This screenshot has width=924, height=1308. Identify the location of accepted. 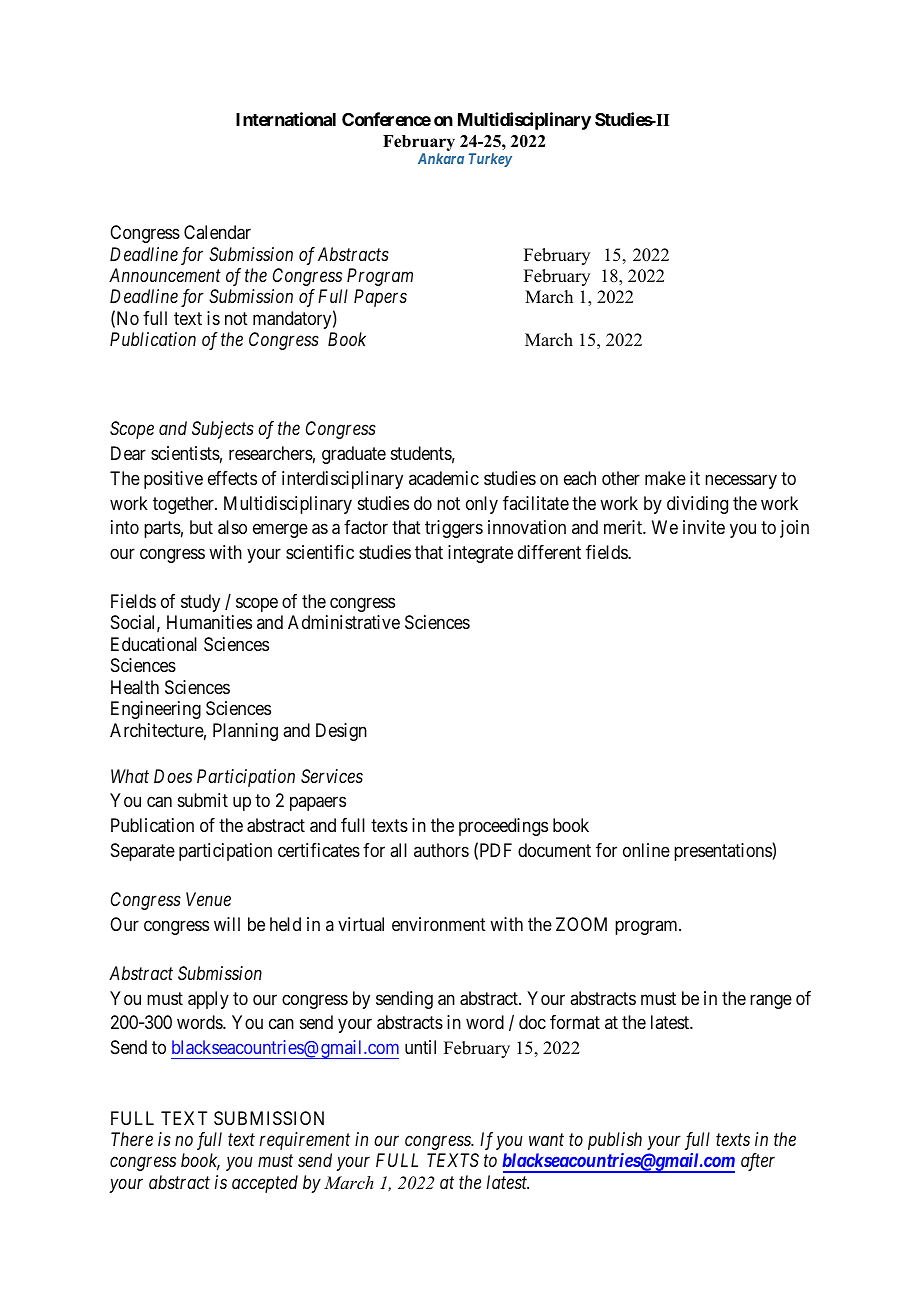
(265, 1184).
